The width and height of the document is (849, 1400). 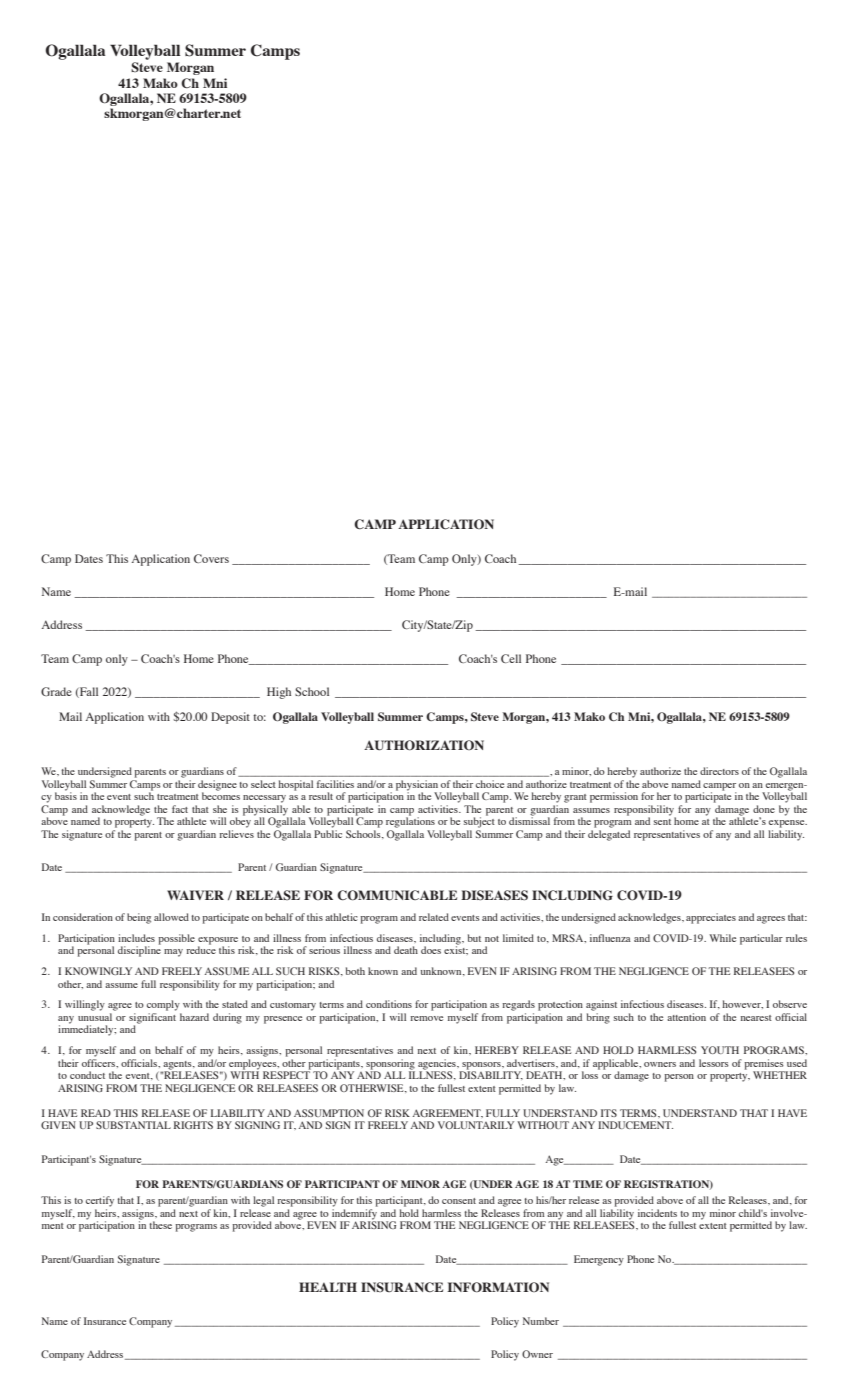 I want to click on appreciates, so click(x=711, y=918).
